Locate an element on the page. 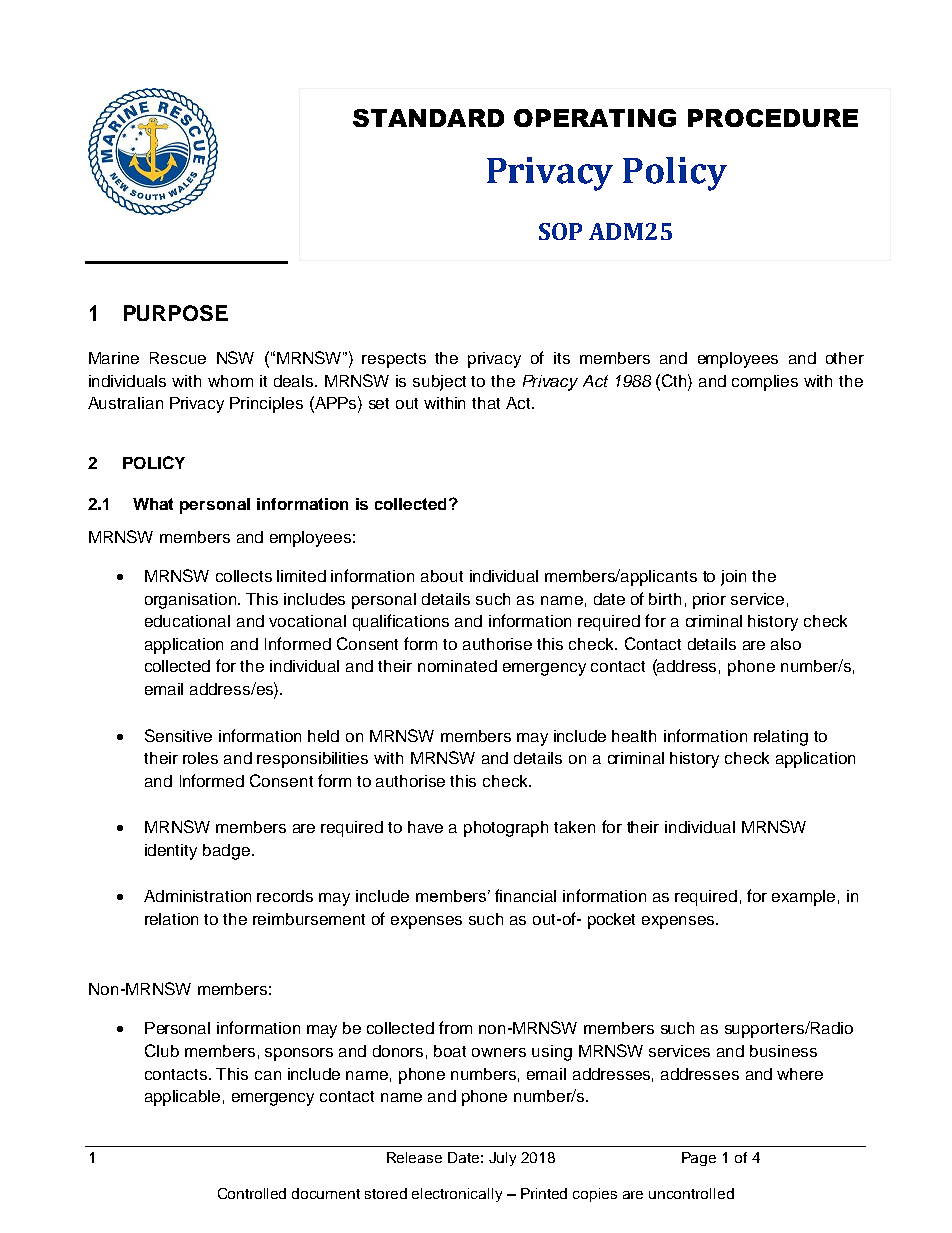 This document has height=1233, width=952. also is located at coordinates (786, 644).
